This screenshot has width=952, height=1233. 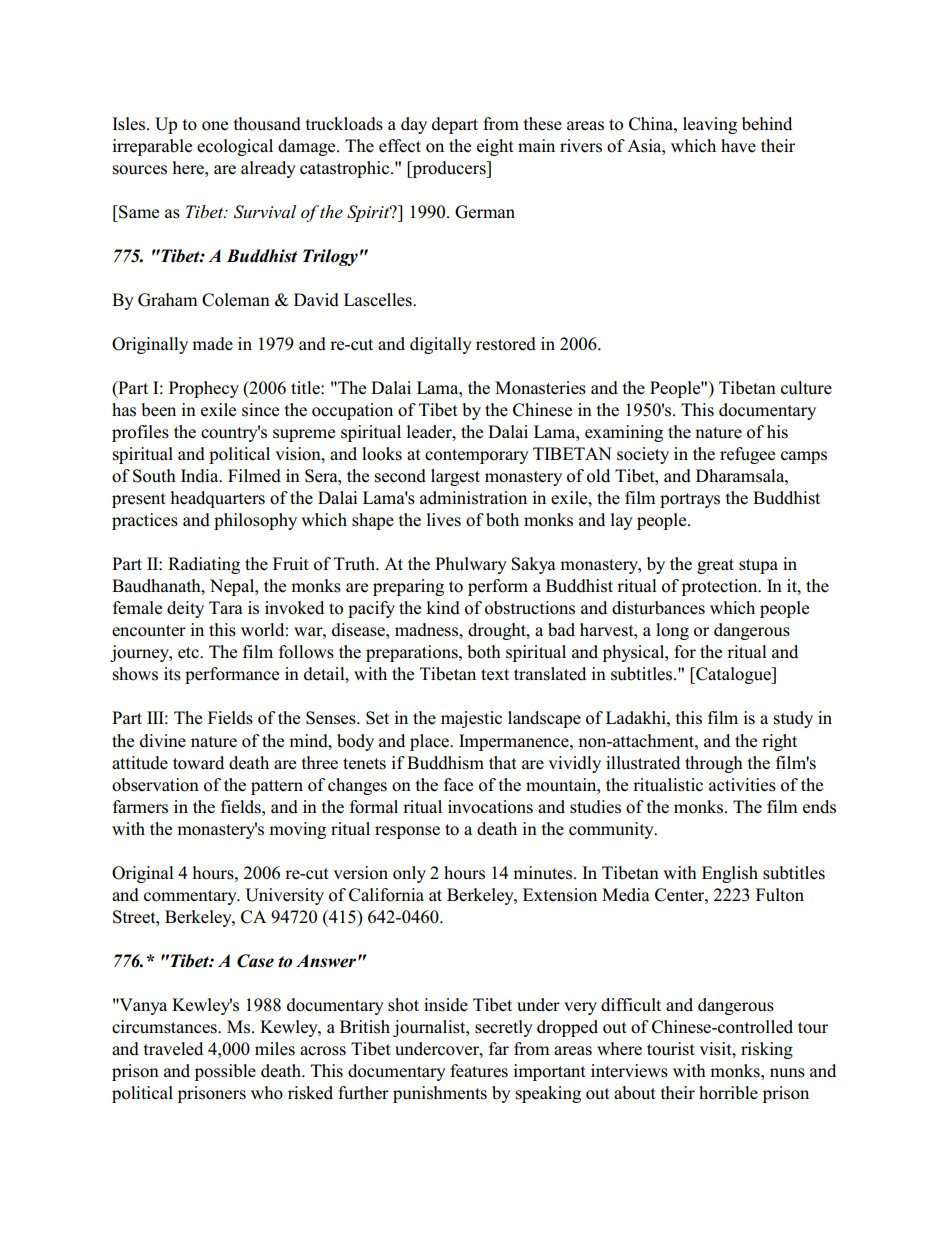 What do you see at coordinates (738, 145) in the screenshot?
I see `have` at bounding box center [738, 145].
